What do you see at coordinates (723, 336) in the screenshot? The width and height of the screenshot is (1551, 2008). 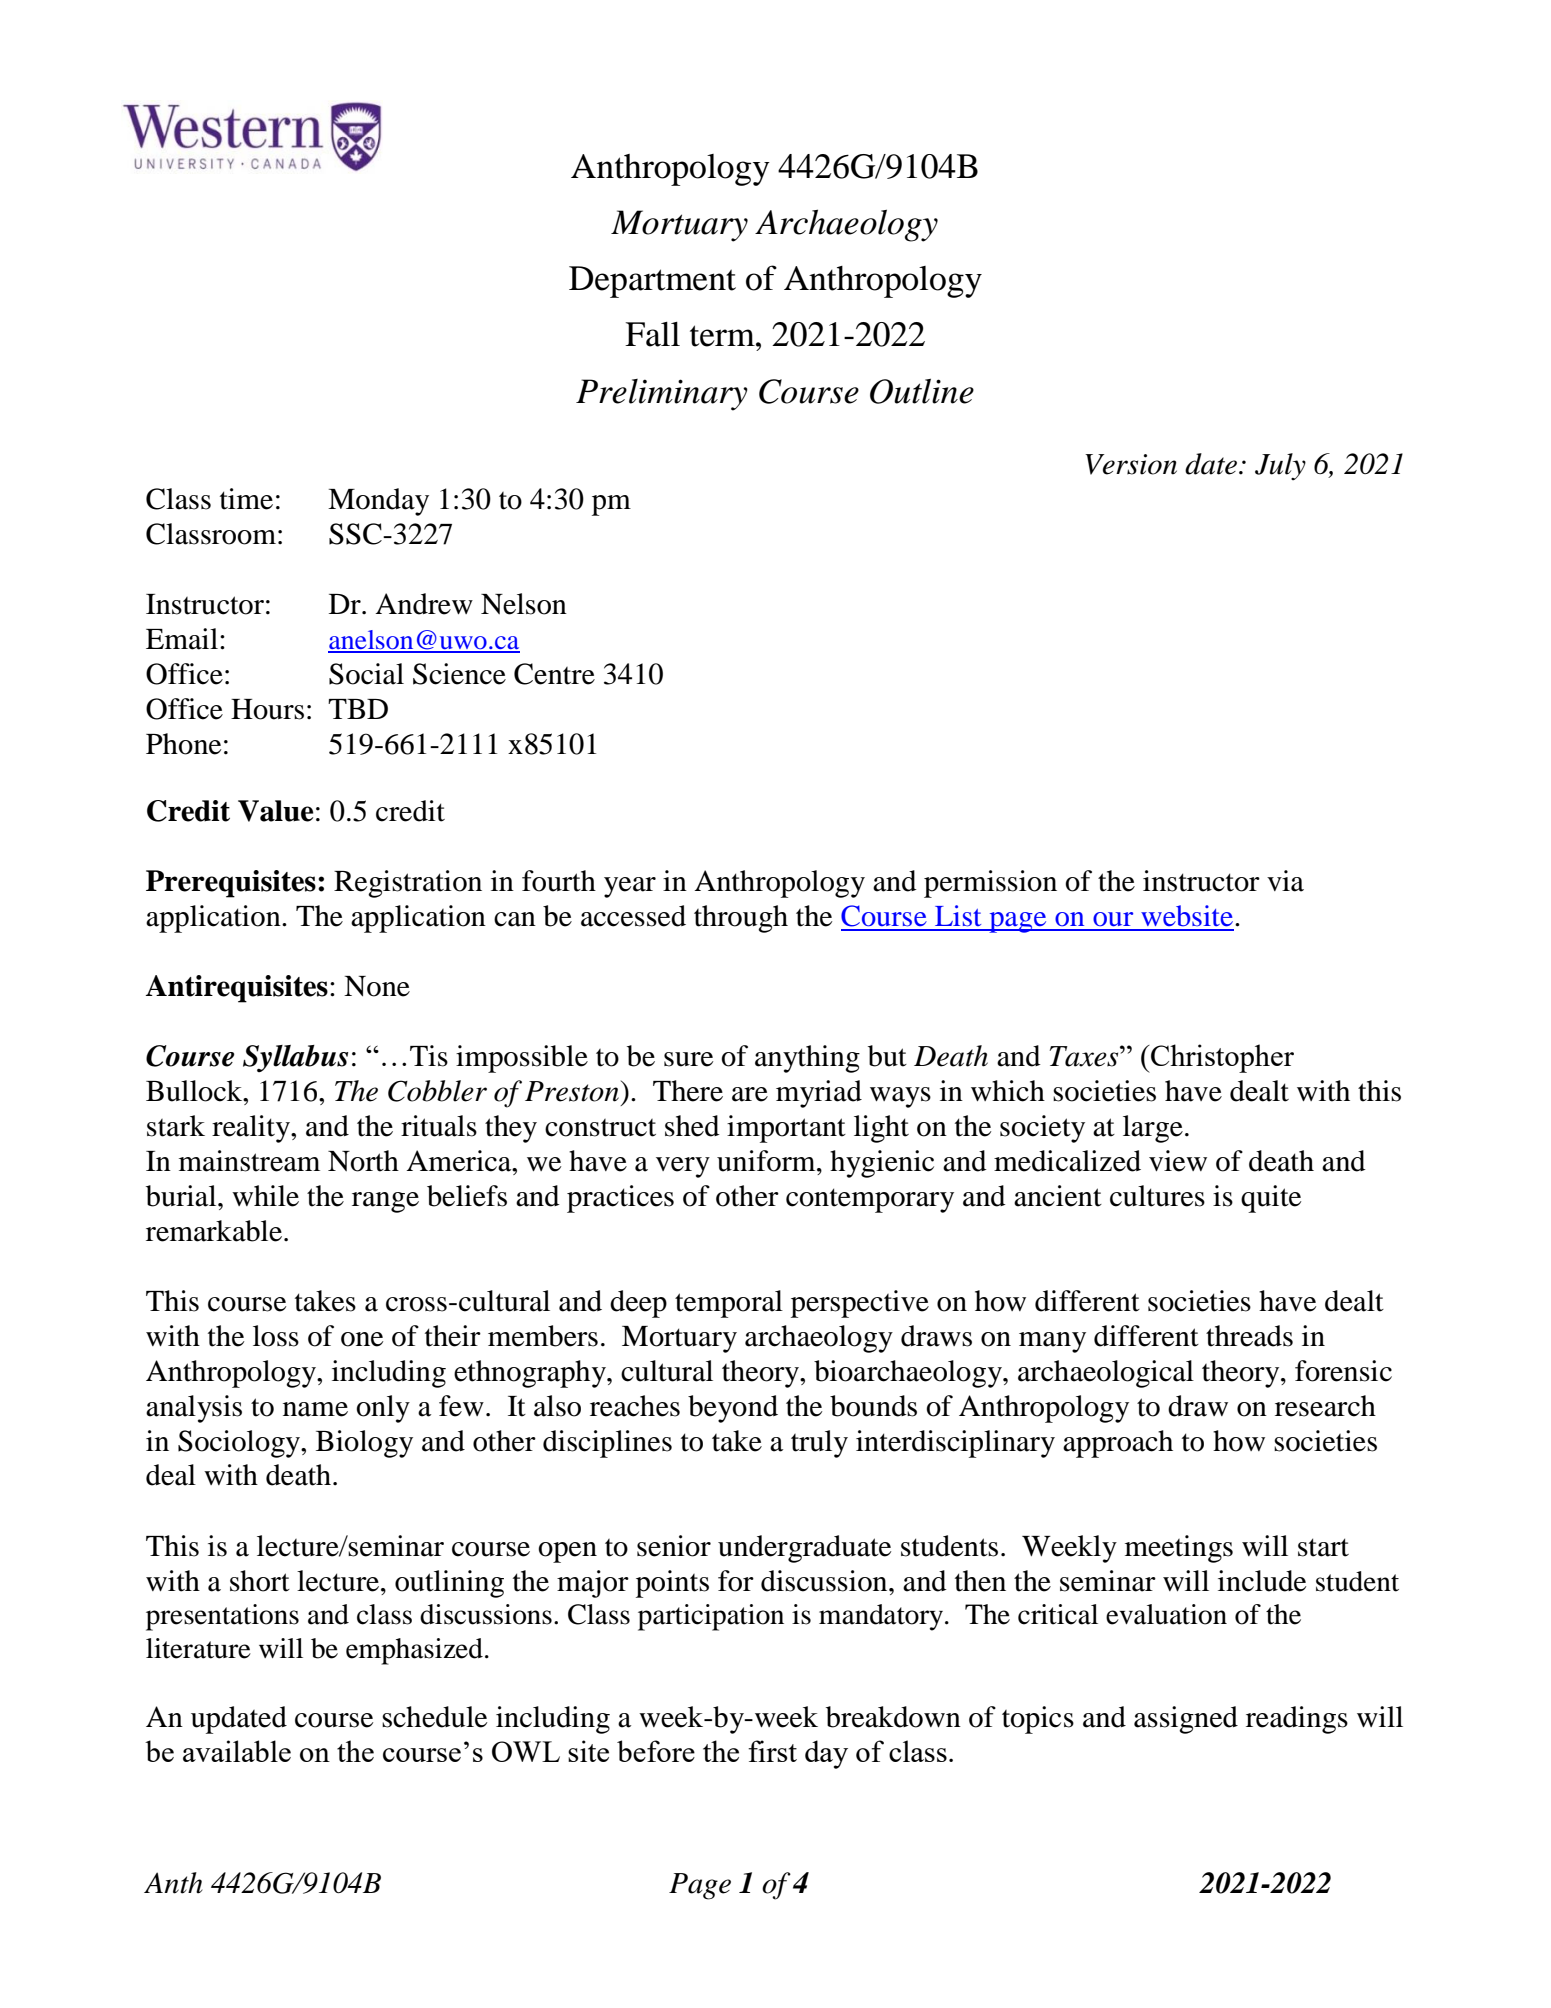 I see `term` at bounding box center [723, 336].
